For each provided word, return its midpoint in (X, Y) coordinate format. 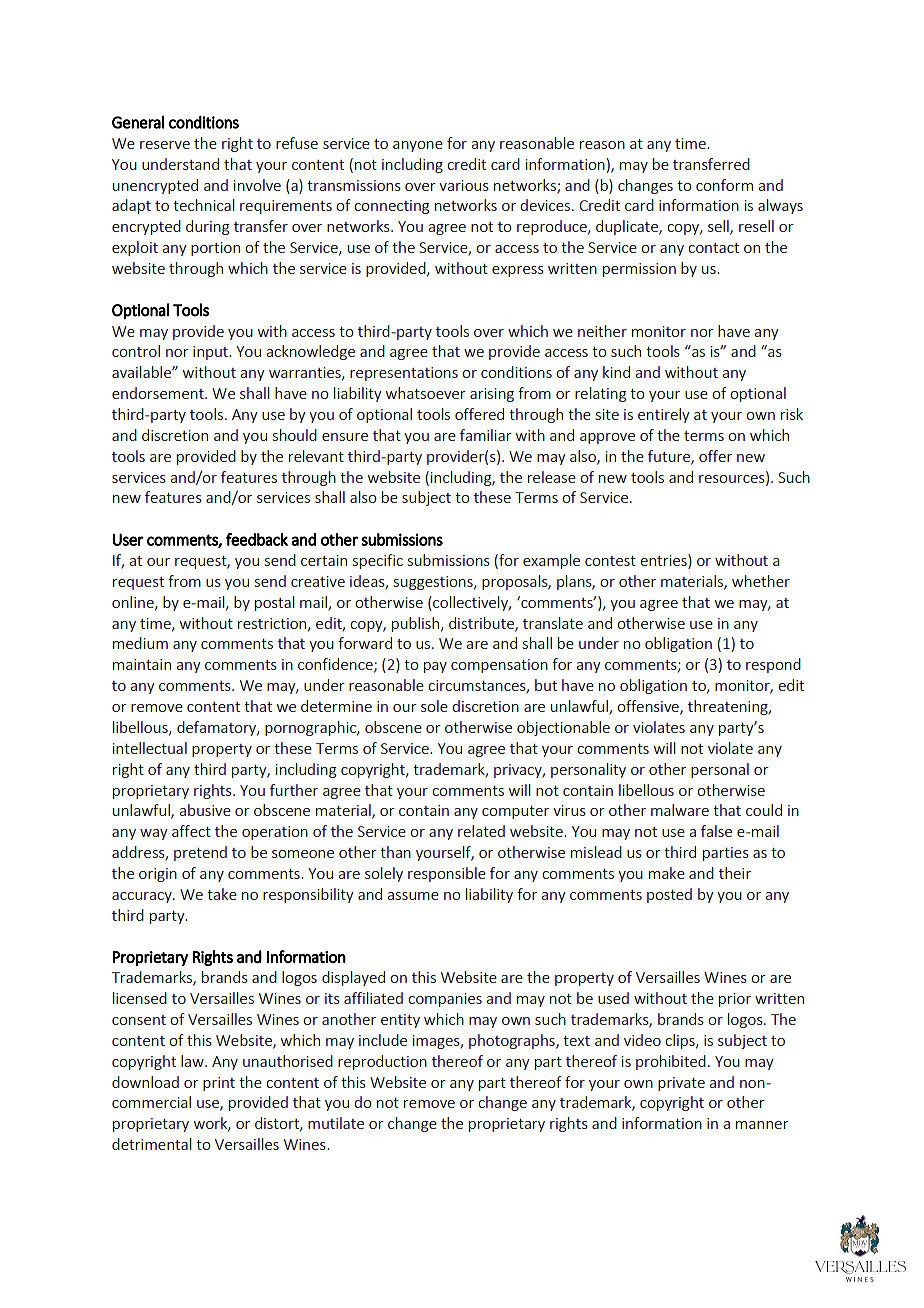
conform (724, 185)
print (219, 1084)
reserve (165, 145)
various (464, 185)
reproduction (382, 1062)
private (681, 1084)
